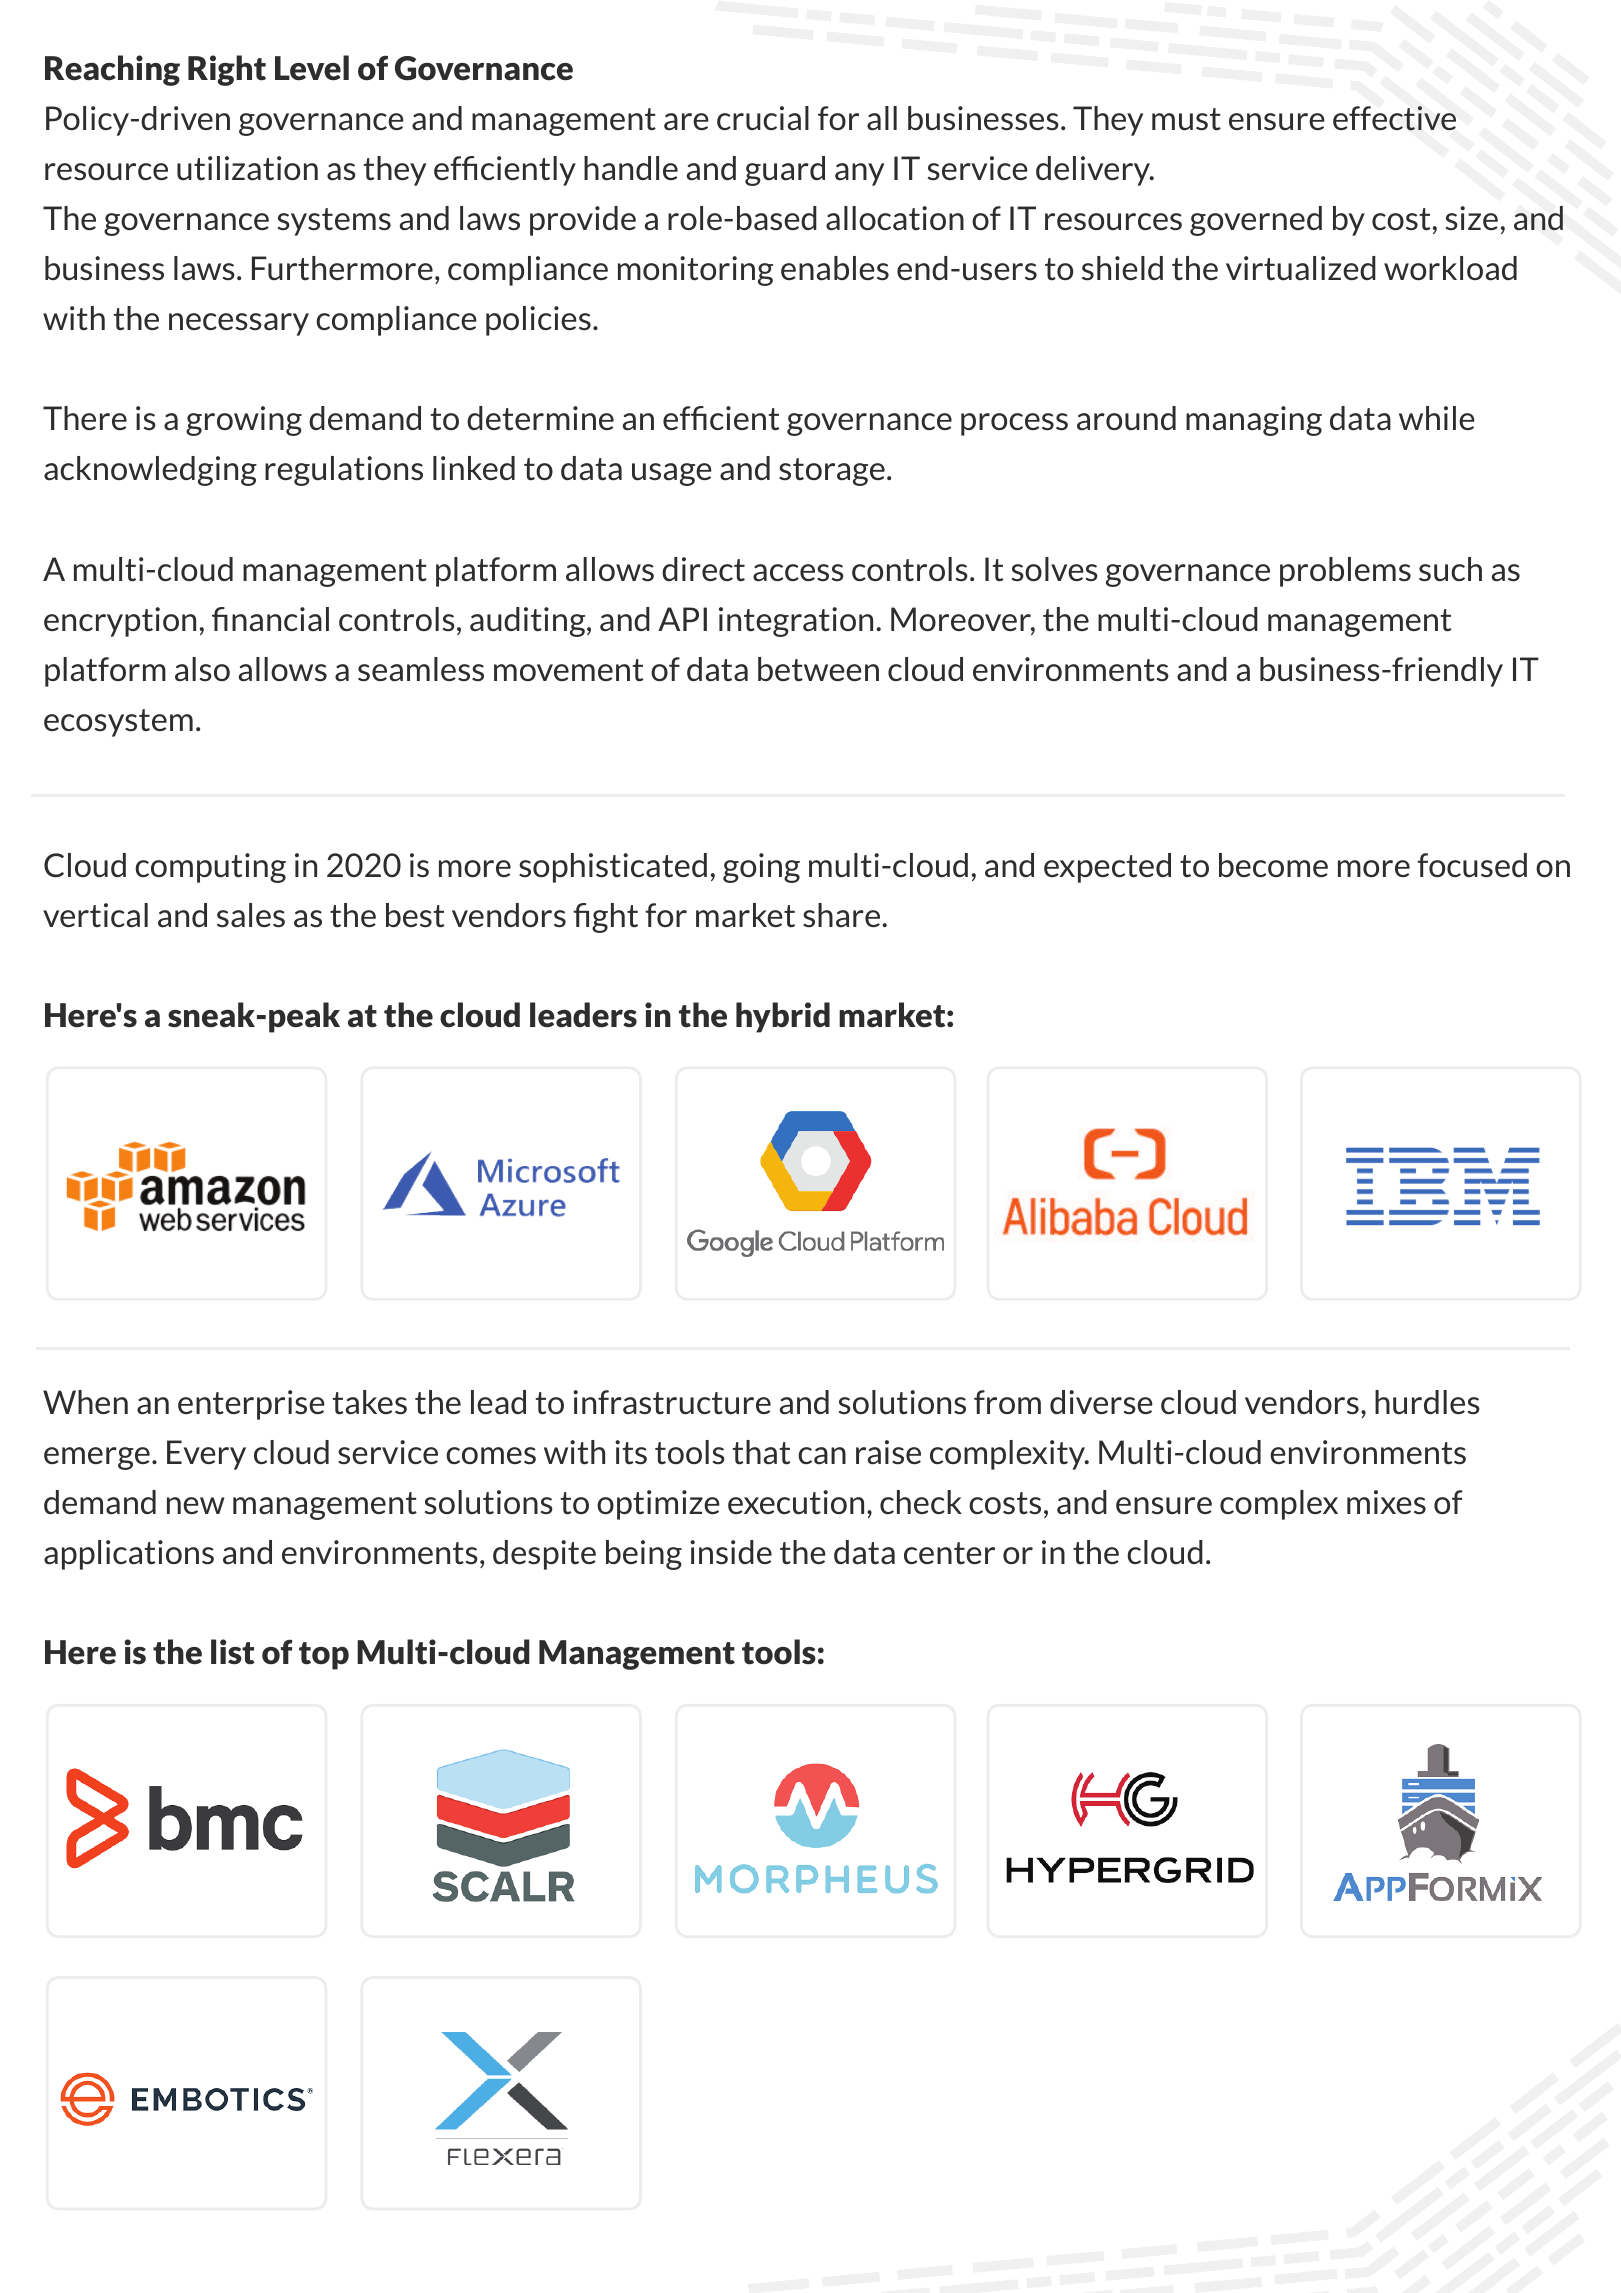 This page has width=1621, height=2293. What do you see at coordinates (233, 1652) in the page?
I see `list` at bounding box center [233, 1652].
